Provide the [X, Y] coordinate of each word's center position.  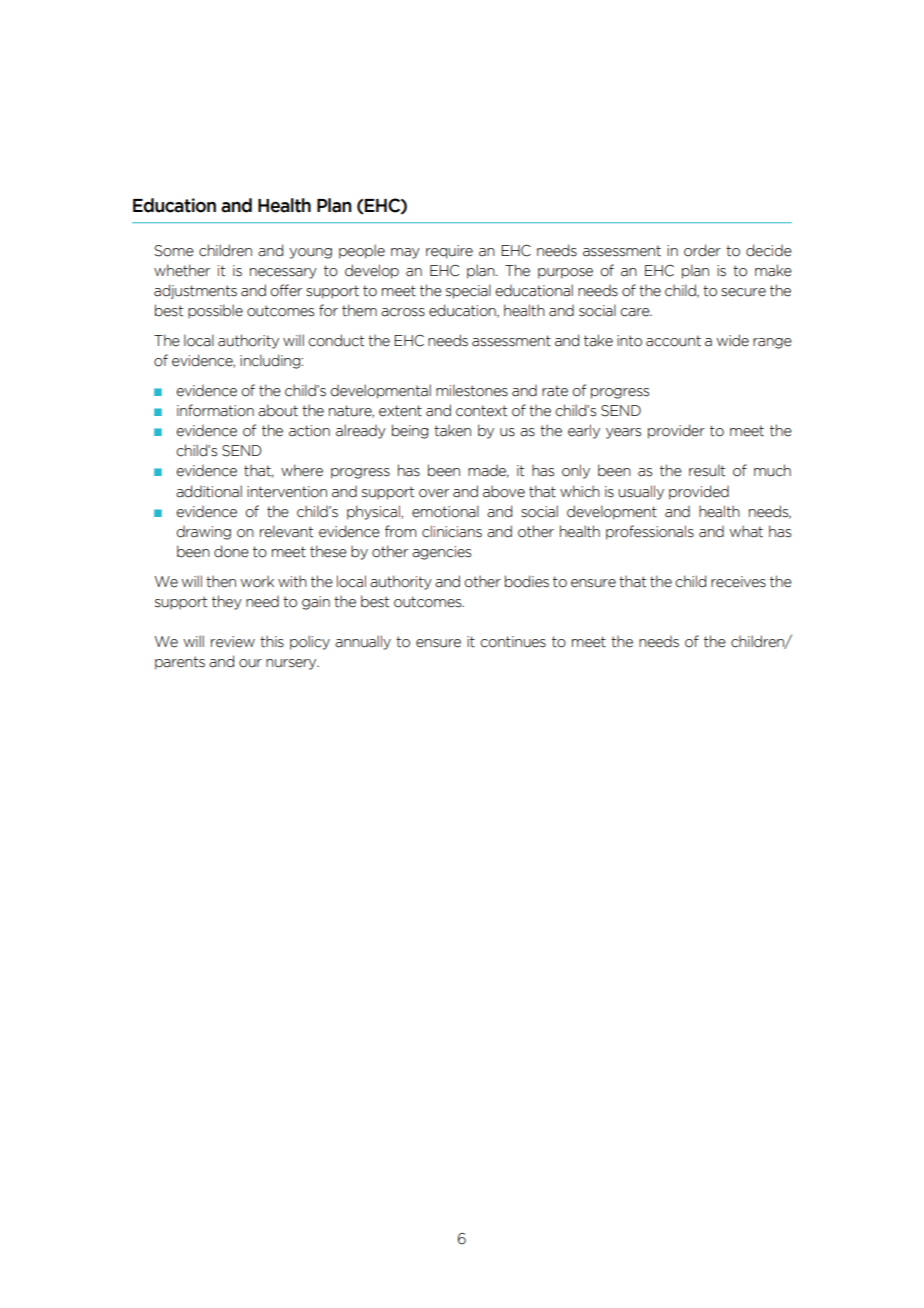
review [233, 642]
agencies [441, 553]
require [449, 252]
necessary [283, 273]
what [746, 531]
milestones [472, 390]
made [488, 471]
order [702, 250]
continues [513, 642]
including [271, 361]
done [231, 551]
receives [738, 582]
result [707, 470]
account [673, 341]
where [302, 470]
